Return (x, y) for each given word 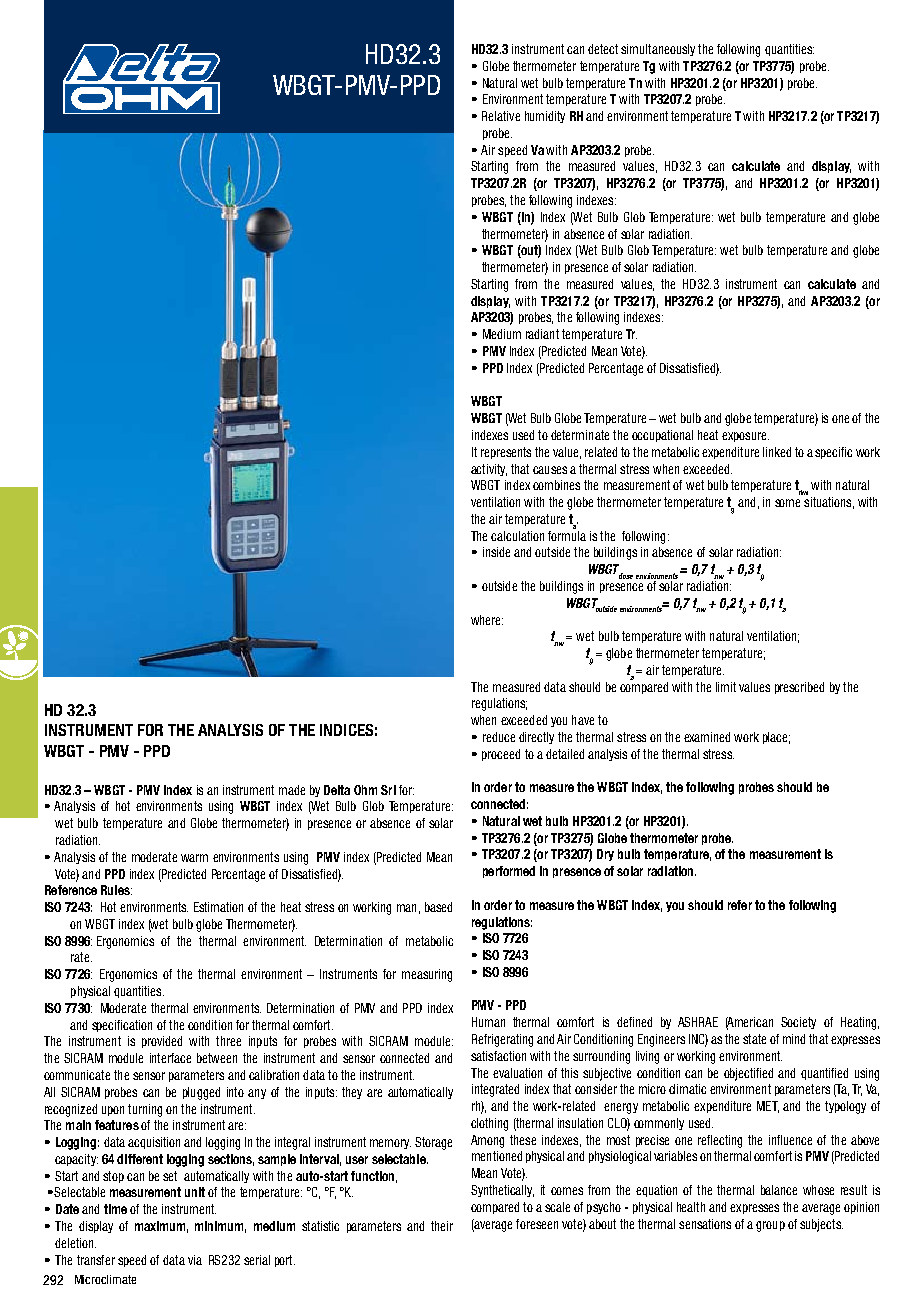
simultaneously (658, 50)
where (487, 620)
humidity (545, 117)
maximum (161, 1227)
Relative (501, 116)
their (442, 1226)
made (292, 790)
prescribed (799, 688)
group (770, 1226)
